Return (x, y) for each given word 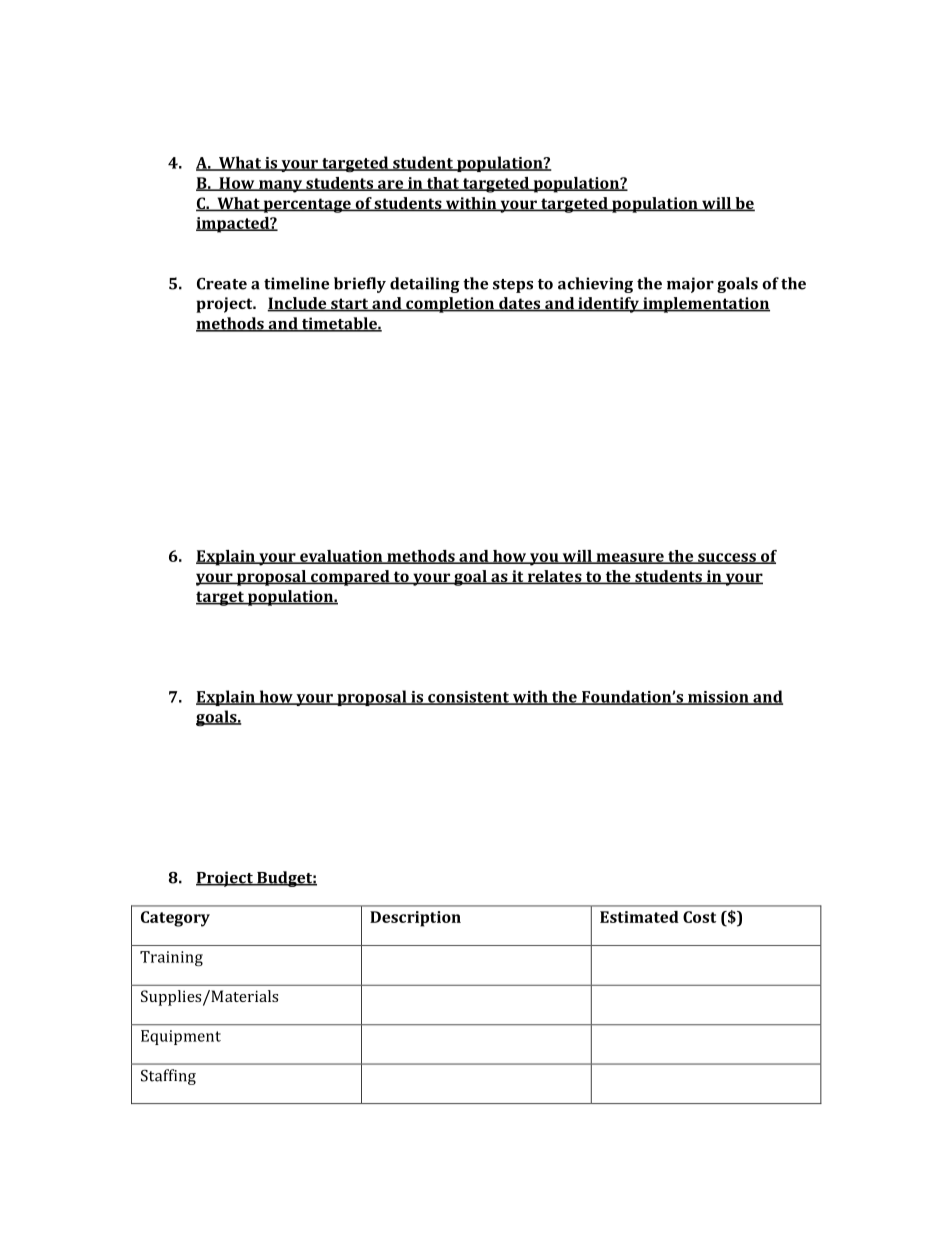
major (690, 285)
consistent (468, 698)
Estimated (639, 917)
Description (415, 919)
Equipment (181, 1037)
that (443, 184)
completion (450, 305)
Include (298, 304)
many (281, 186)
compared (350, 578)
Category (175, 919)
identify (608, 305)
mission (718, 698)
